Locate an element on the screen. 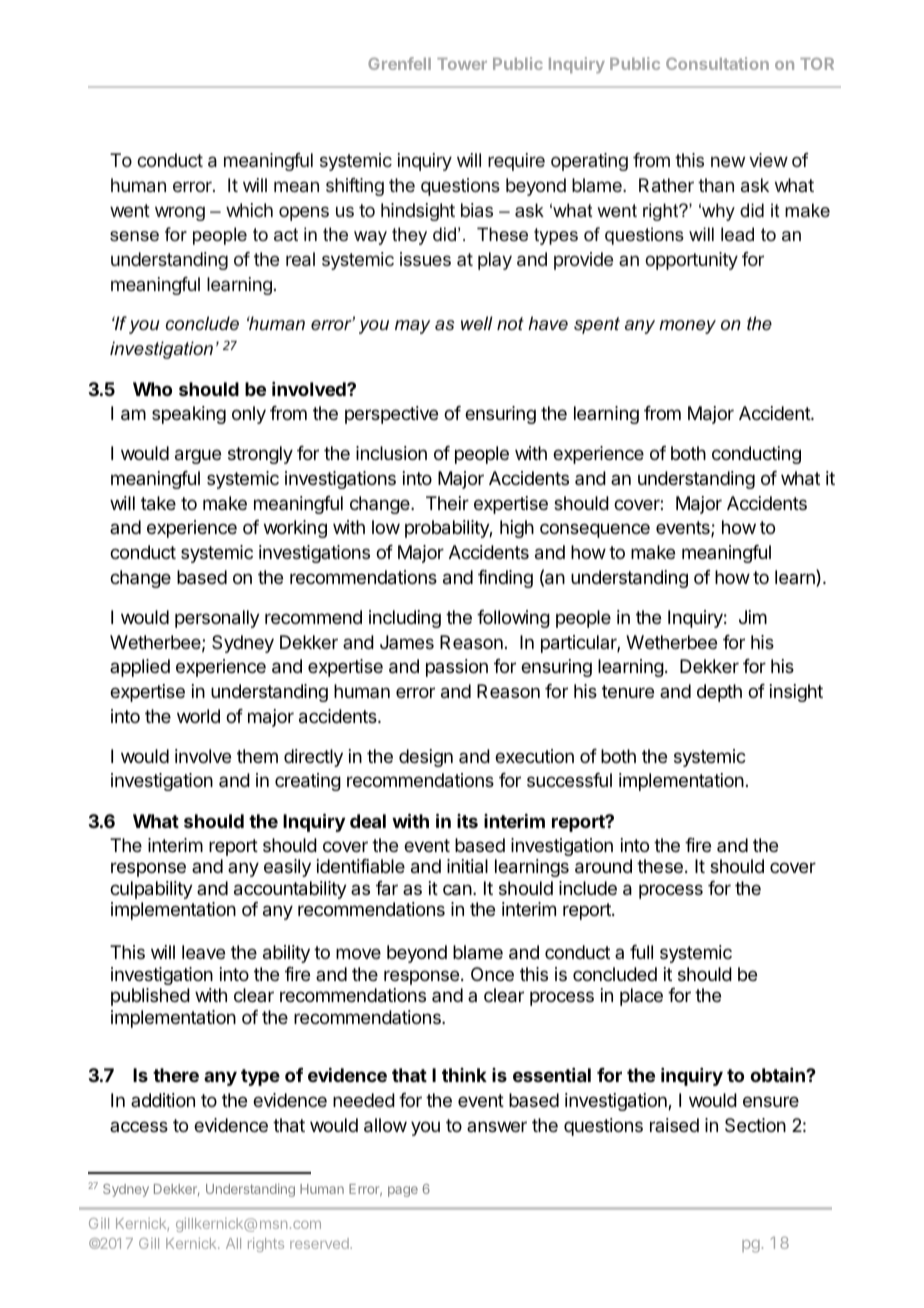  reserved is located at coordinates (320, 1243).
